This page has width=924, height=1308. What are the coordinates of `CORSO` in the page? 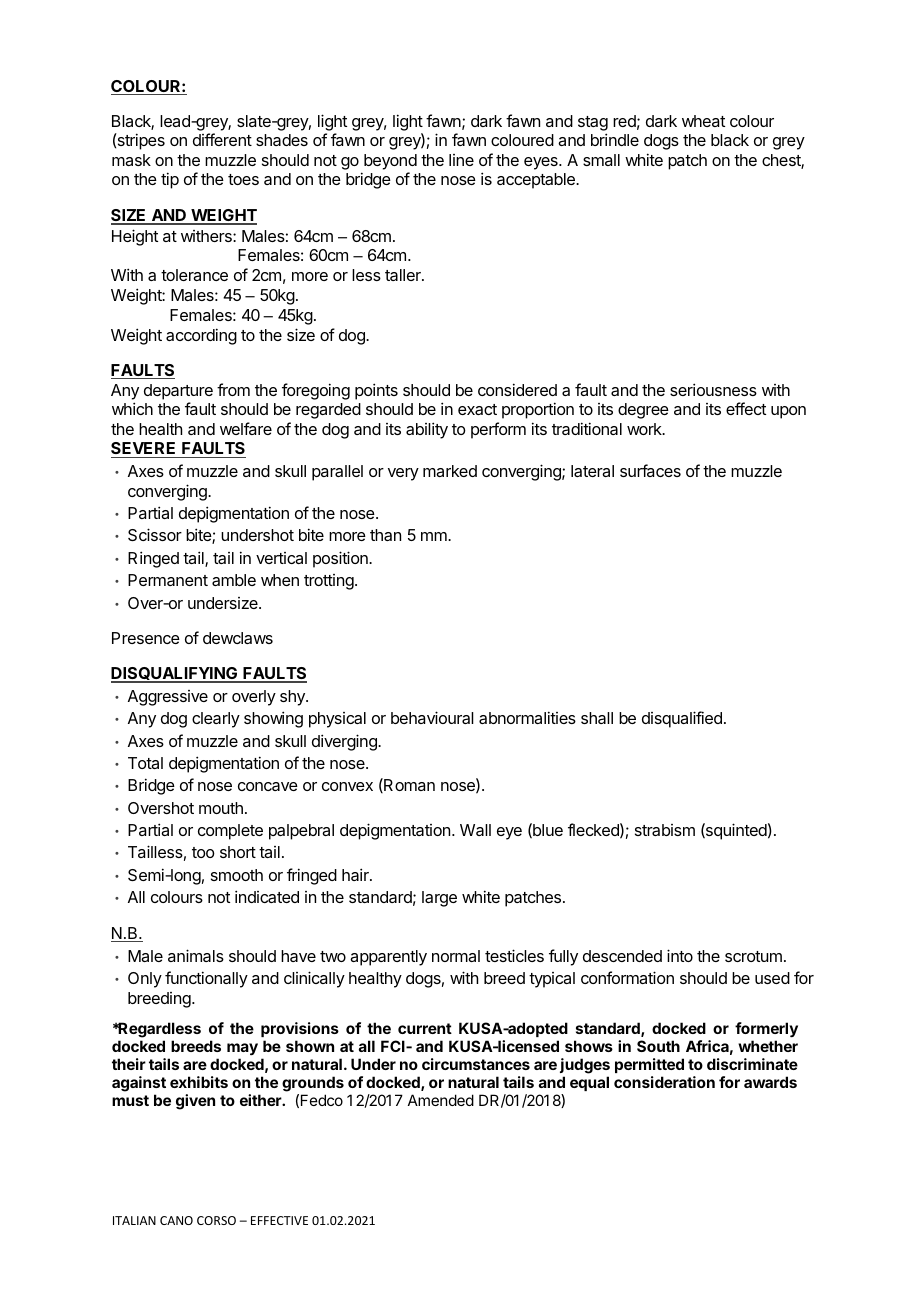 It's located at (216, 1220).
